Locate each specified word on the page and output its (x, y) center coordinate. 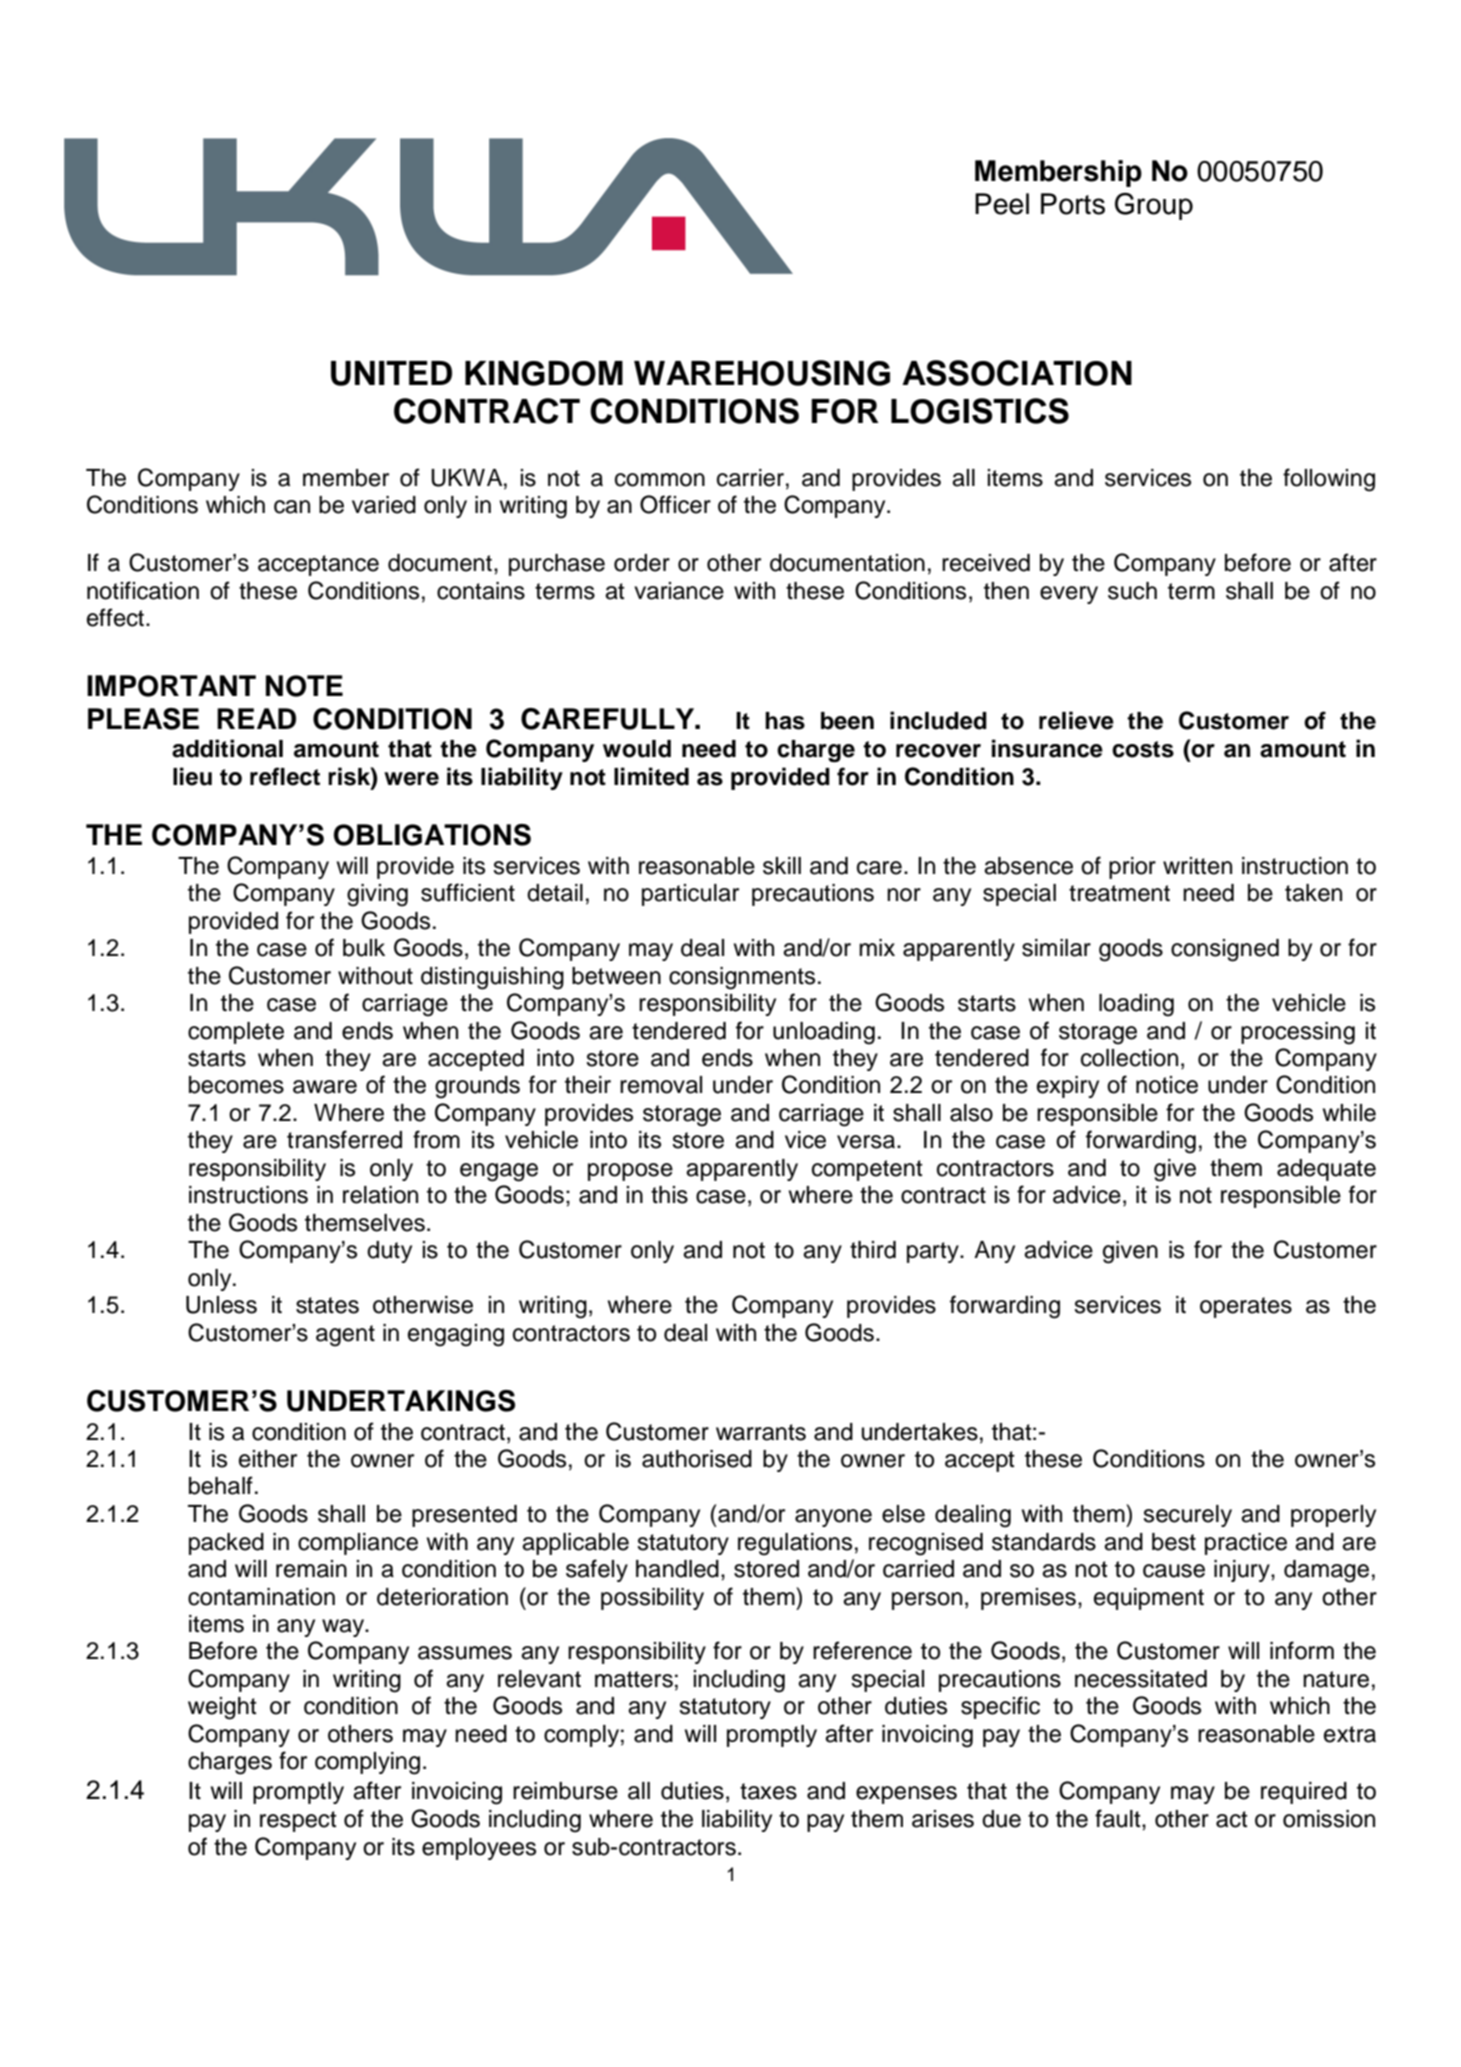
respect (298, 1821)
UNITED (391, 373)
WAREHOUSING (762, 373)
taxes (768, 1791)
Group (1154, 206)
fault (1119, 1818)
